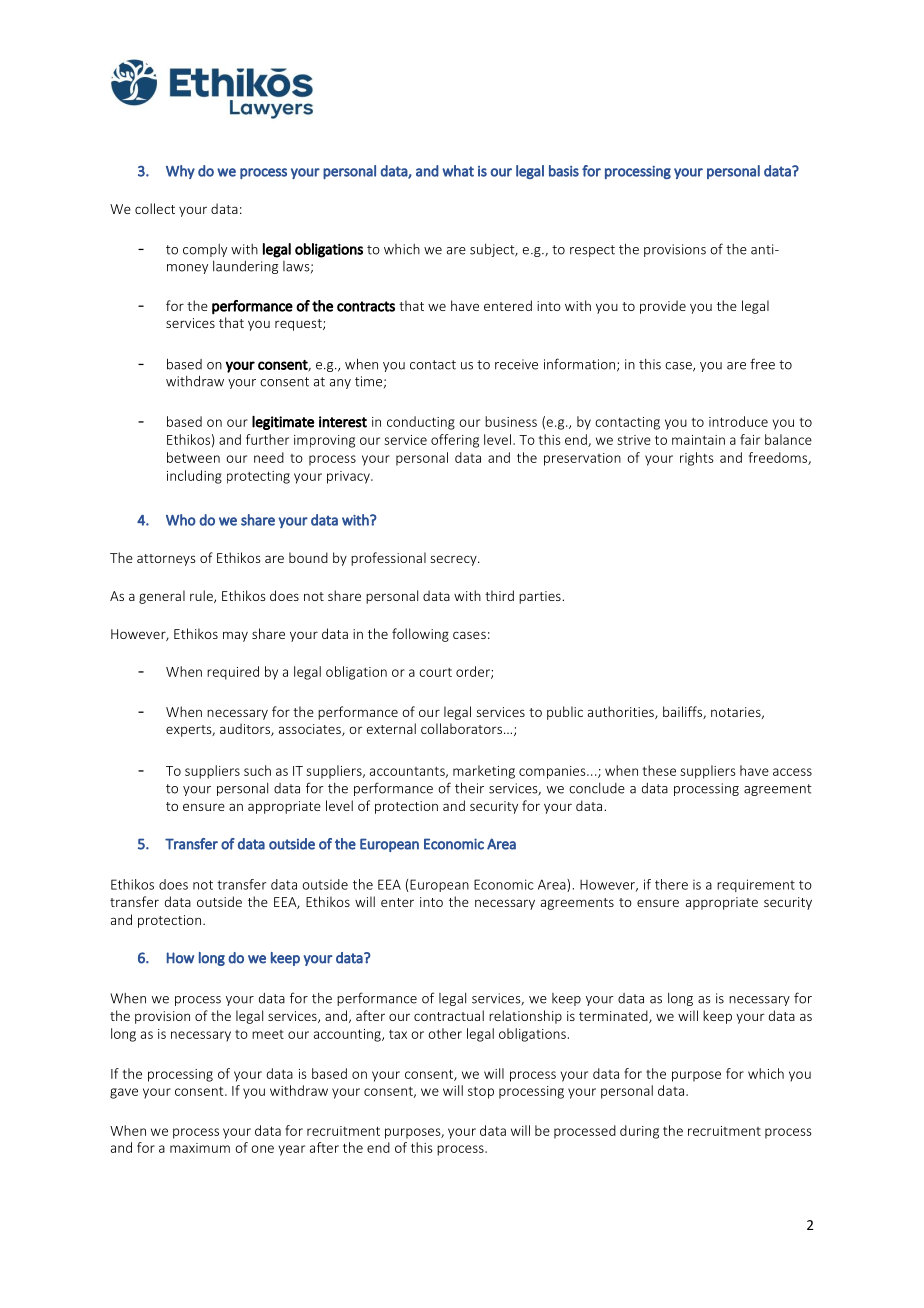 Image resolution: width=924 pixels, height=1308 pixels. What do you see at coordinates (233, 673) in the screenshot?
I see `required` at bounding box center [233, 673].
